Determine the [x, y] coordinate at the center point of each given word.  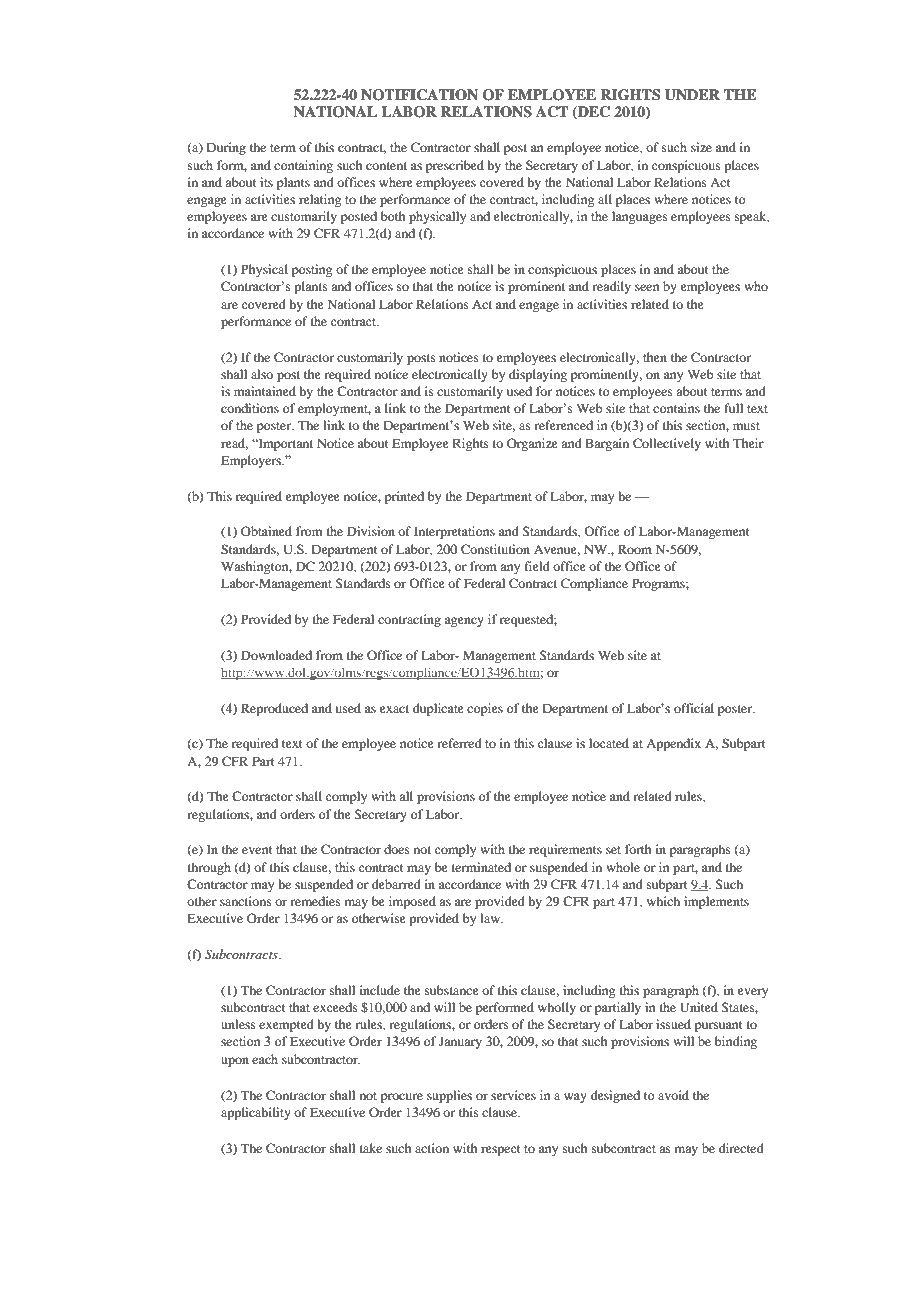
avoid [673, 1095]
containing [303, 166]
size [701, 147]
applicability [256, 1113]
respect [501, 1150]
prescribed [455, 166]
